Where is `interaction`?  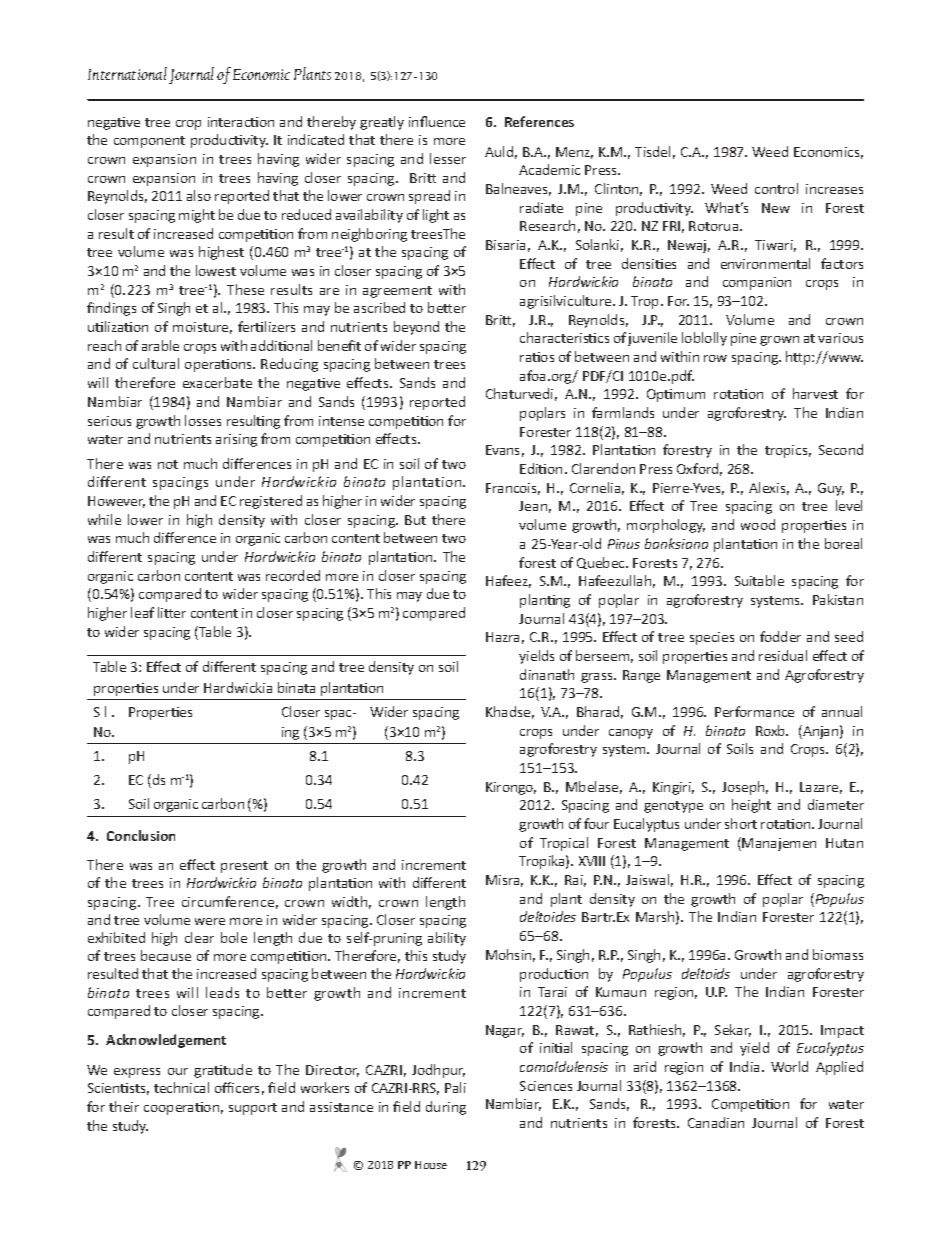
interaction is located at coordinates (241, 122).
